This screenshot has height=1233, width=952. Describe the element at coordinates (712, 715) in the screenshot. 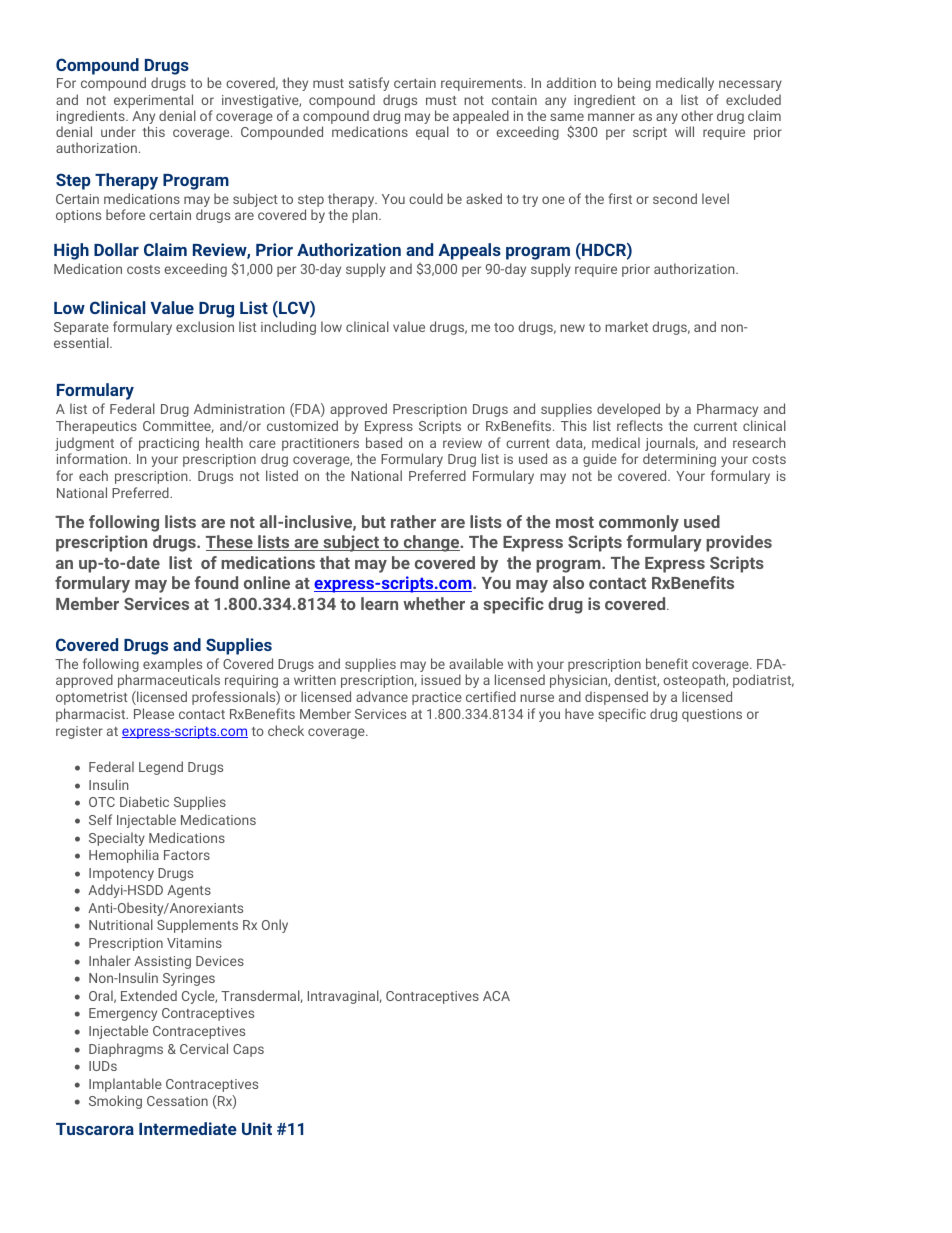

I see `questions` at that location.
